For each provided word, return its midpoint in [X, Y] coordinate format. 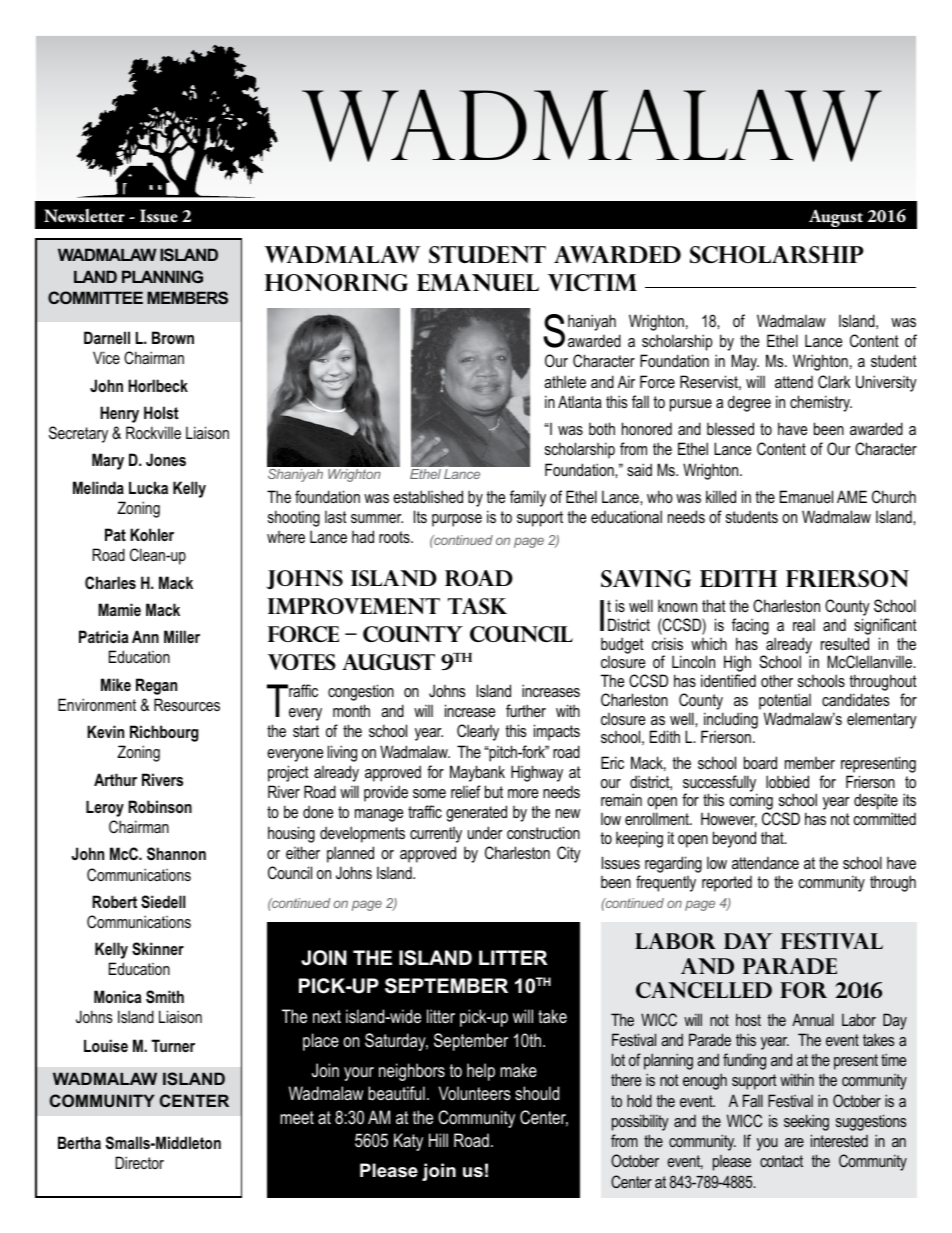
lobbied [787, 781]
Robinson [160, 806]
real [804, 625]
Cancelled [704, 990]
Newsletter [84, 216]
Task [477, 606]
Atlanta [580, 401]
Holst [161, 412]
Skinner [158, 949]
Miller [182, 636]
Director [139, 1162]
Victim [592, 282]
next [327, 1016]
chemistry [821, 403]
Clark [834, 381]
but [494, 791]
